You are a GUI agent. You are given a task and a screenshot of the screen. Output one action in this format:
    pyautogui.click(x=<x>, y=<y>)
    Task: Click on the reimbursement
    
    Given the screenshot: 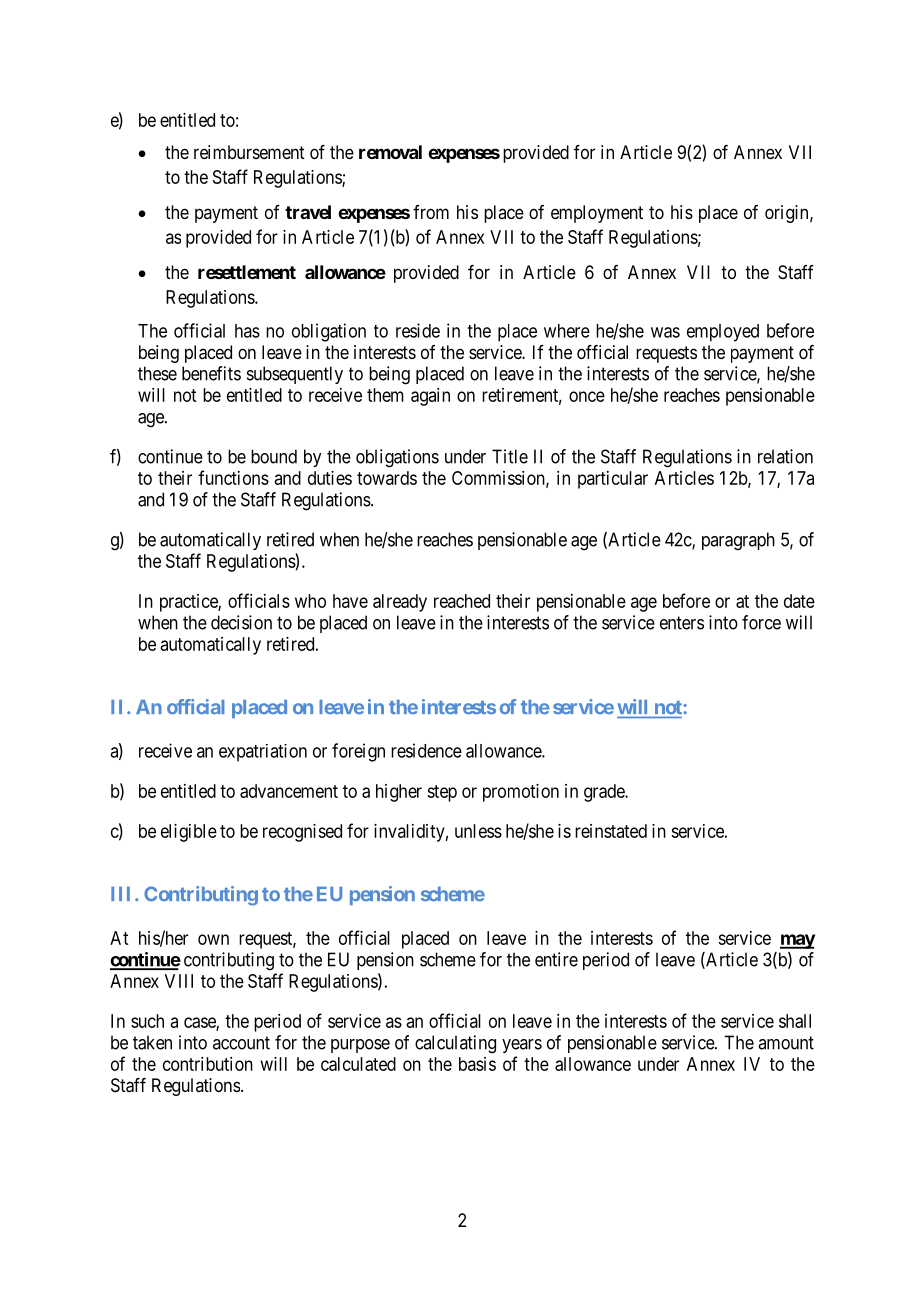 What is the action you would take?
    pyautogui.click(x=249, y=152)
